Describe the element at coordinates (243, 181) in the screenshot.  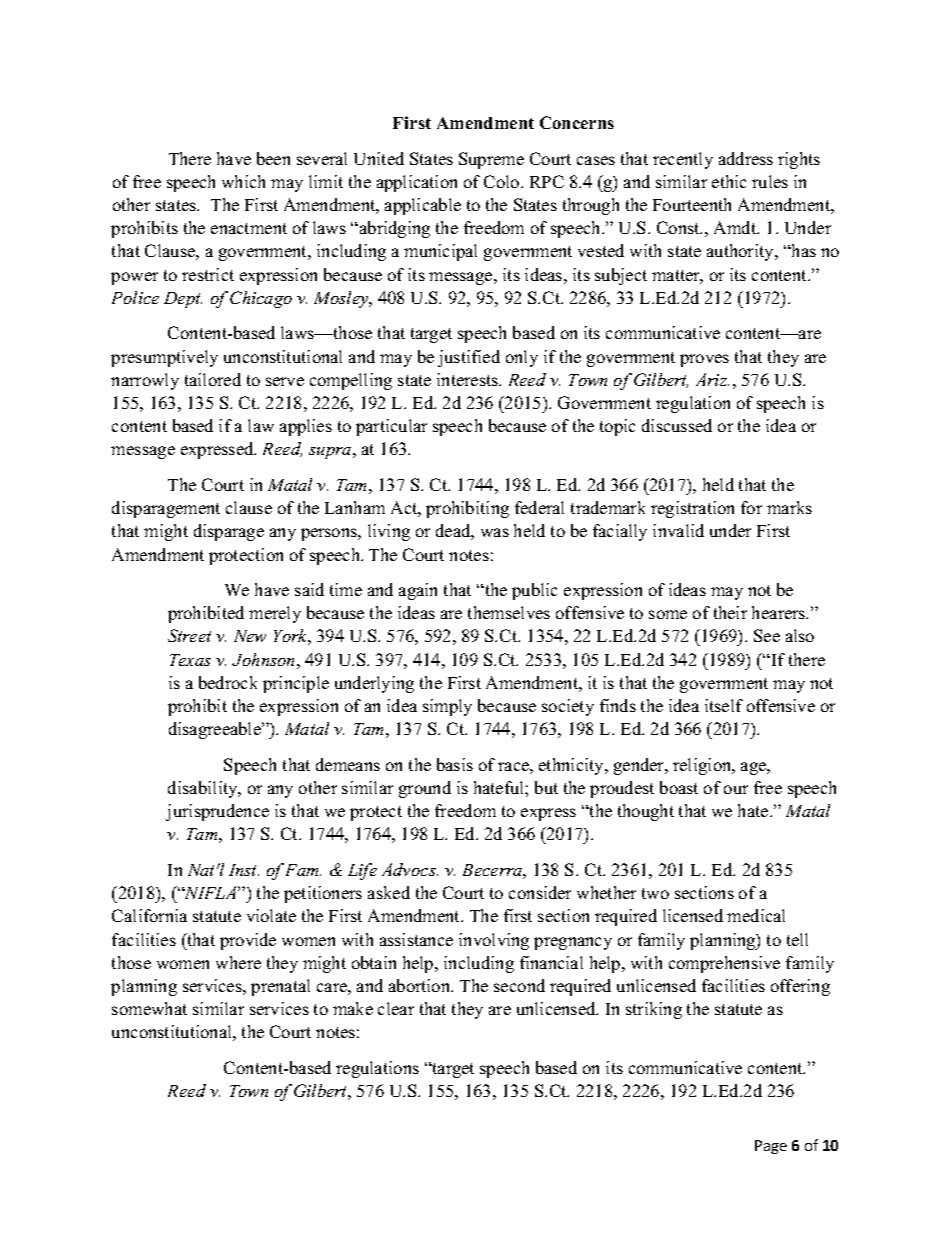
I see `which` at that location.
